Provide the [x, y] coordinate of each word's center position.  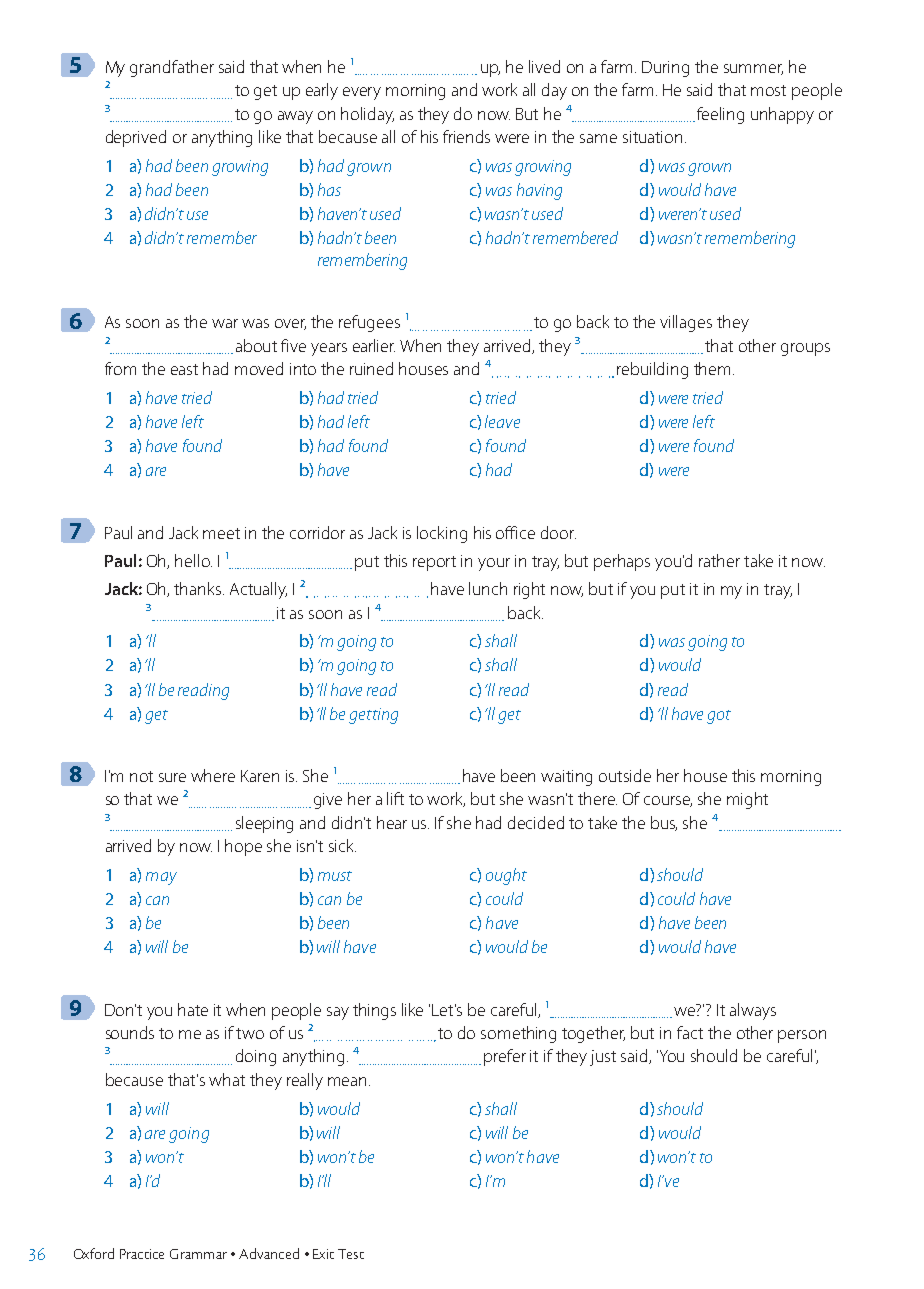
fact [690, 1032]
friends [466, 136]
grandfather [172, 68]
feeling [720, 115]
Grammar [198, 1254]
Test [351, 1254]
